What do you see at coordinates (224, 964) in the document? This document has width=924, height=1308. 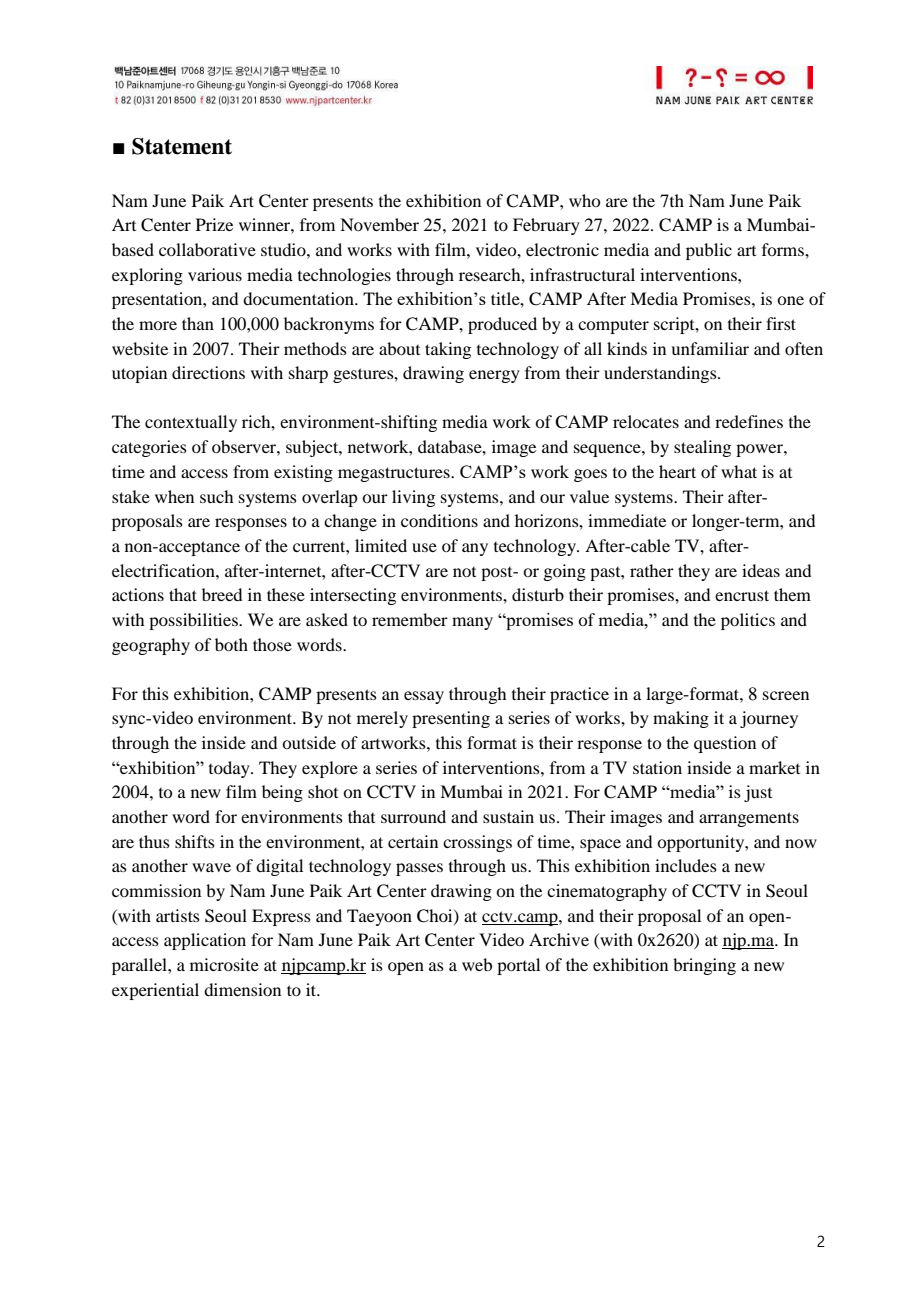 I see `microsite` at bounding box center [224, 964].
